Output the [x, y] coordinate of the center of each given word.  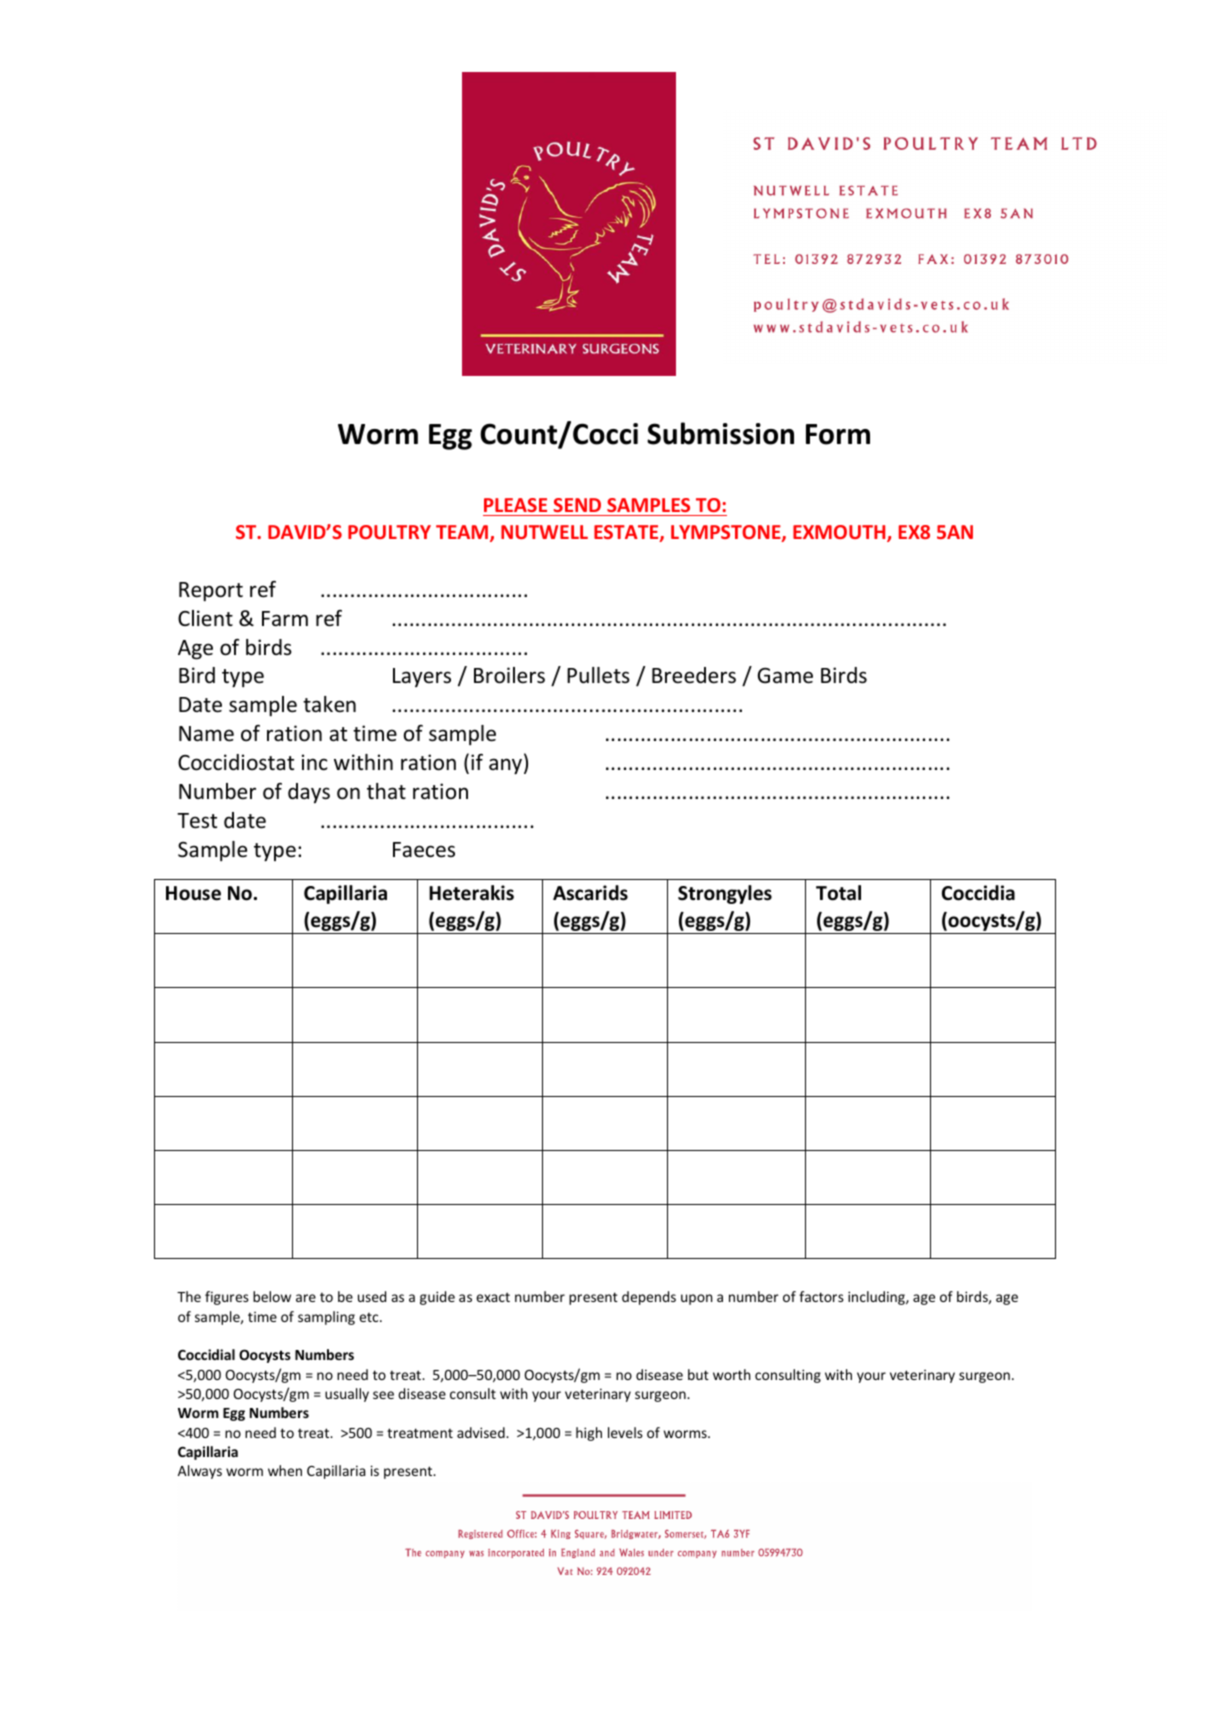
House [193, 893]
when [285, 1470]
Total [838, 893]
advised [482, 1432]
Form [838, 434]
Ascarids [590, 893]
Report [211, 592]
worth [731, 1374]
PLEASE [515, 505]
